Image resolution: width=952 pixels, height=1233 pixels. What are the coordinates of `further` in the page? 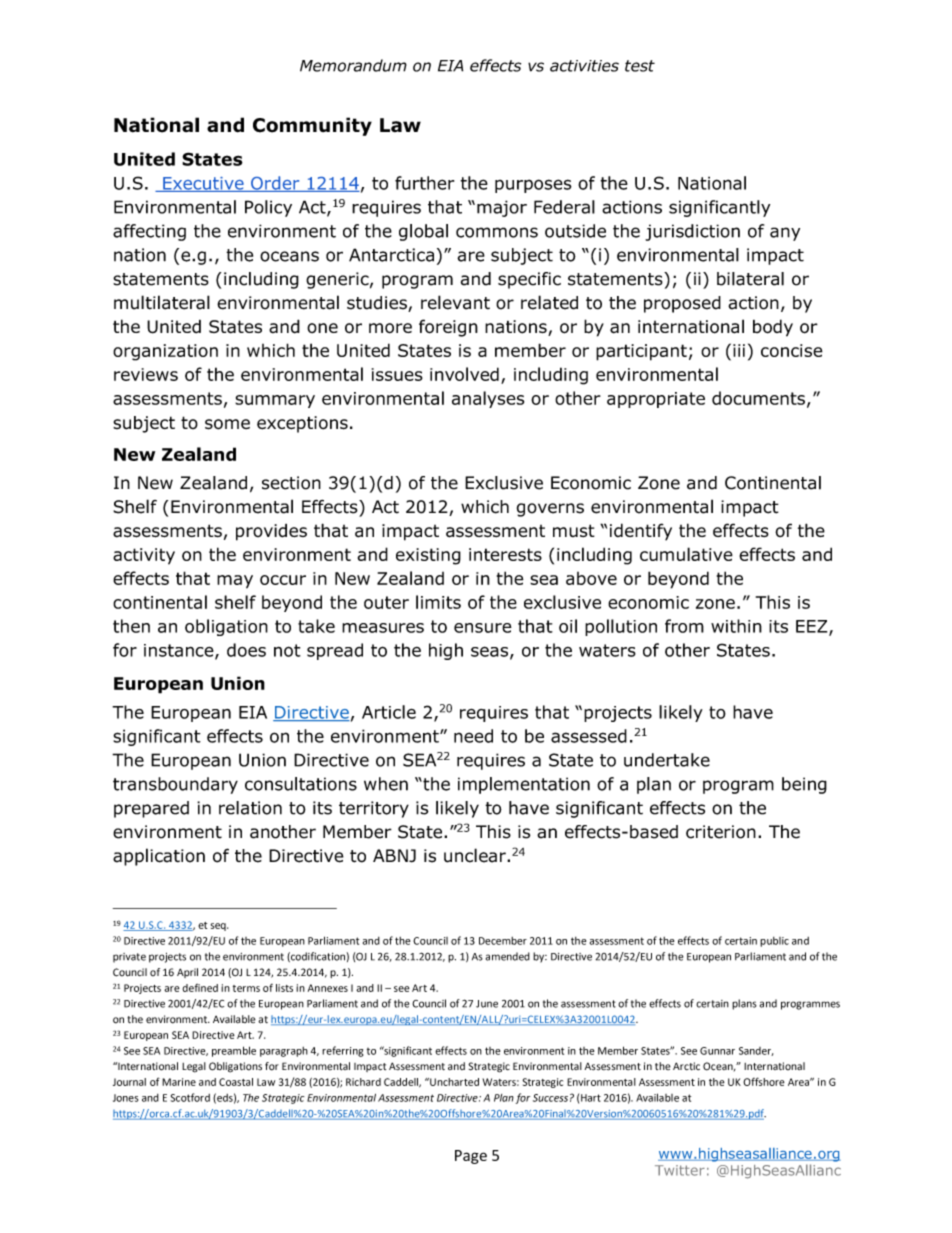 It's located at (424, 183).
